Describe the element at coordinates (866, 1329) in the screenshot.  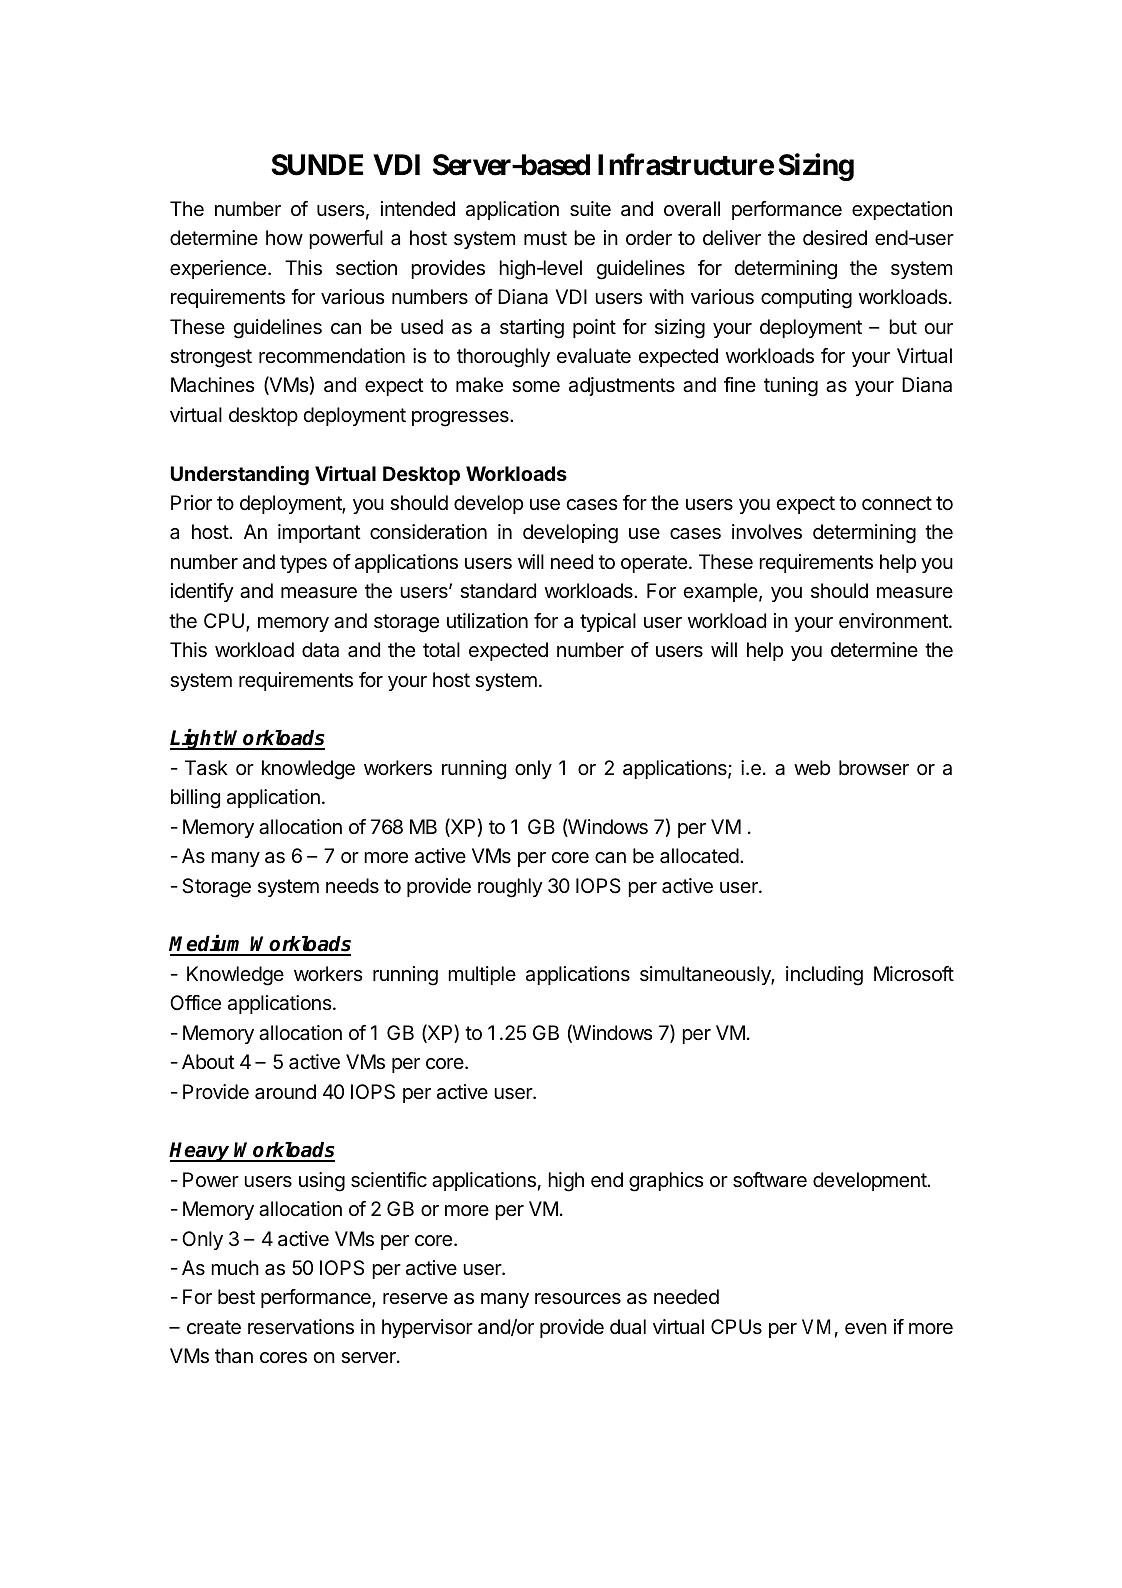
I see `even` at that location.
